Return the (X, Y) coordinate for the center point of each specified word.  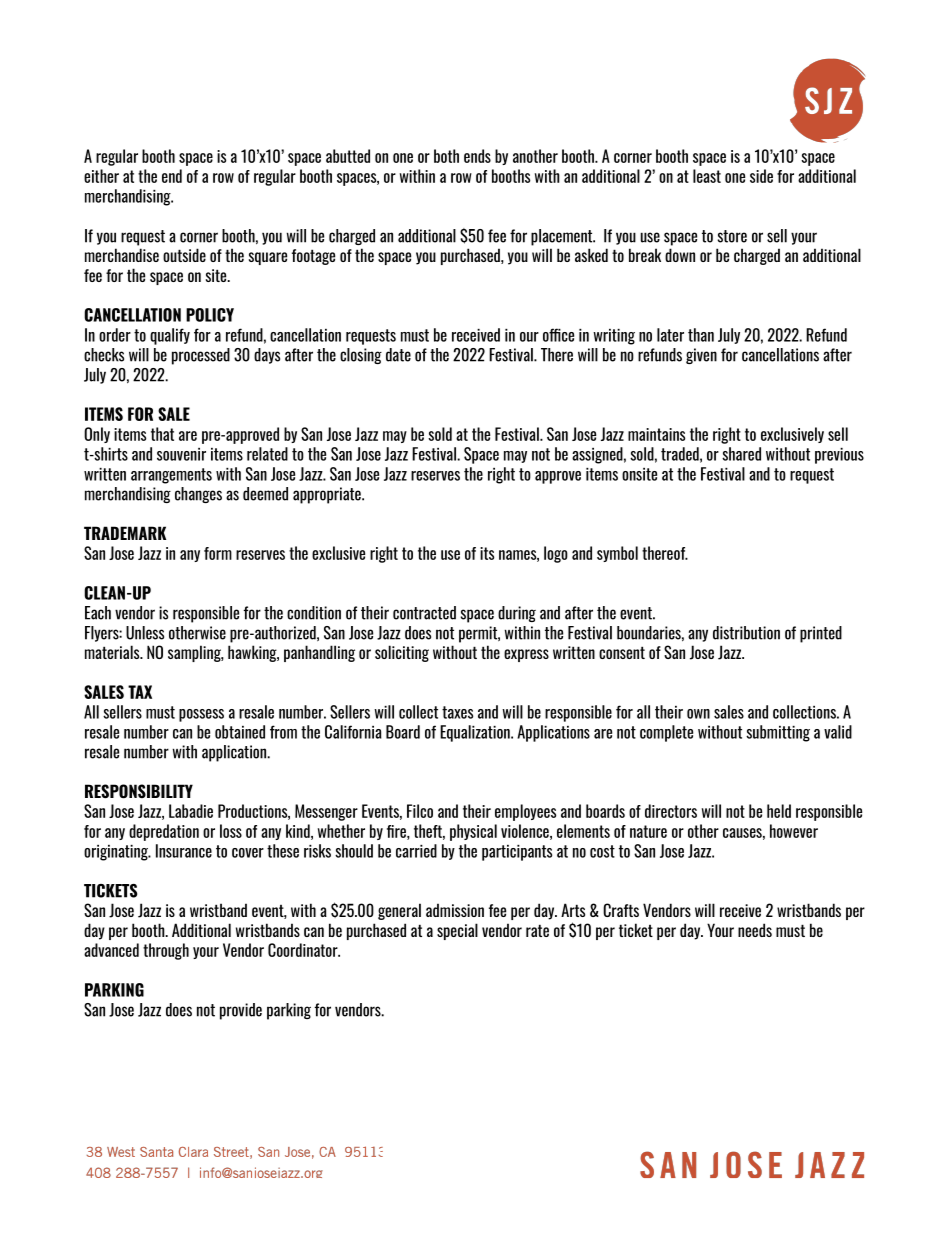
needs (755, 930)
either (101, 176)
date (398, 355)
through (166, 951)
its (487, 553)
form (218, 553)
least (707, 176)
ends (477, 156)
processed (201, 356)
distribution (746, 633)
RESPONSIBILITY (139, 791)
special (457, 931)
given (701, 356)
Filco (420, 811)
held (779, 811)
